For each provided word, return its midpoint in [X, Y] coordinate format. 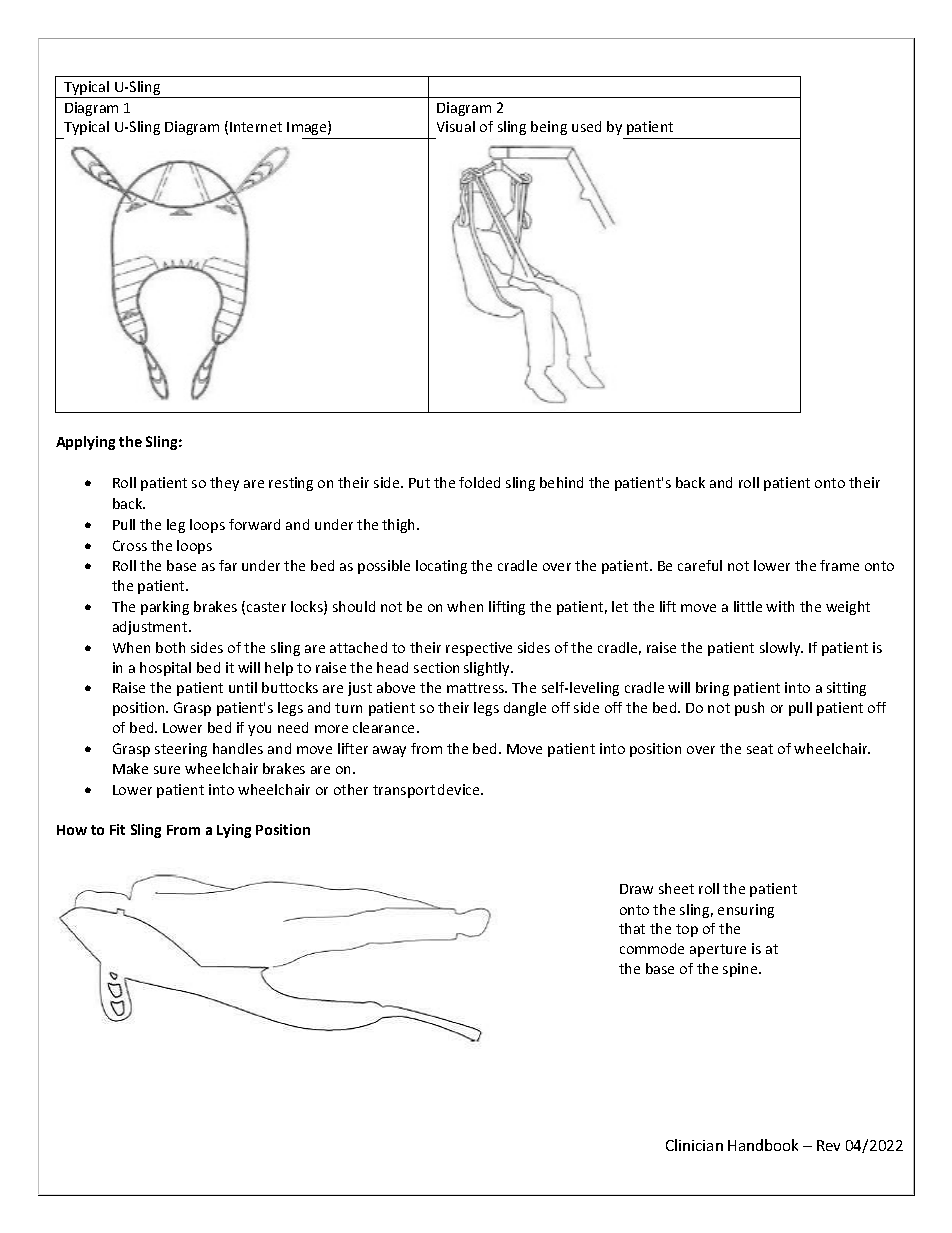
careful [700, 565]
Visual [456, 126]
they [224, 484]
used [586, 126]
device [460, 789]
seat [760, 749]
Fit [117, 829]
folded [479, 482]
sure [167, 770]
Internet [256, 127]
